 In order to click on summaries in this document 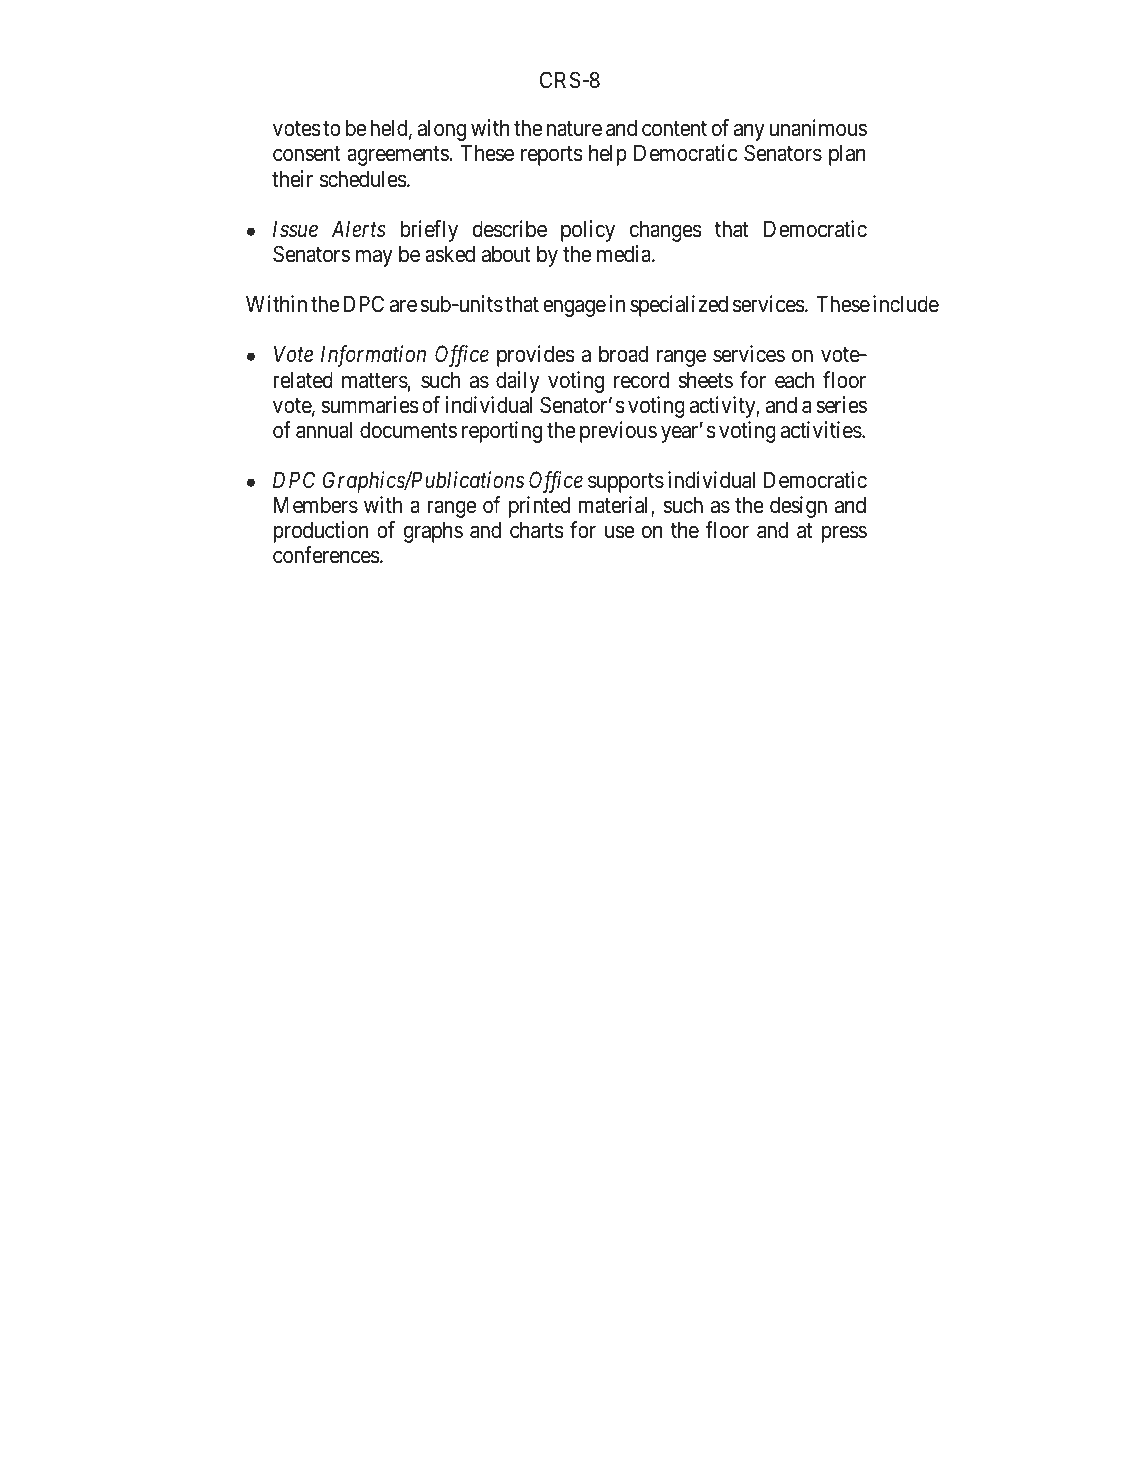, I will do `click(369, 405)`.
